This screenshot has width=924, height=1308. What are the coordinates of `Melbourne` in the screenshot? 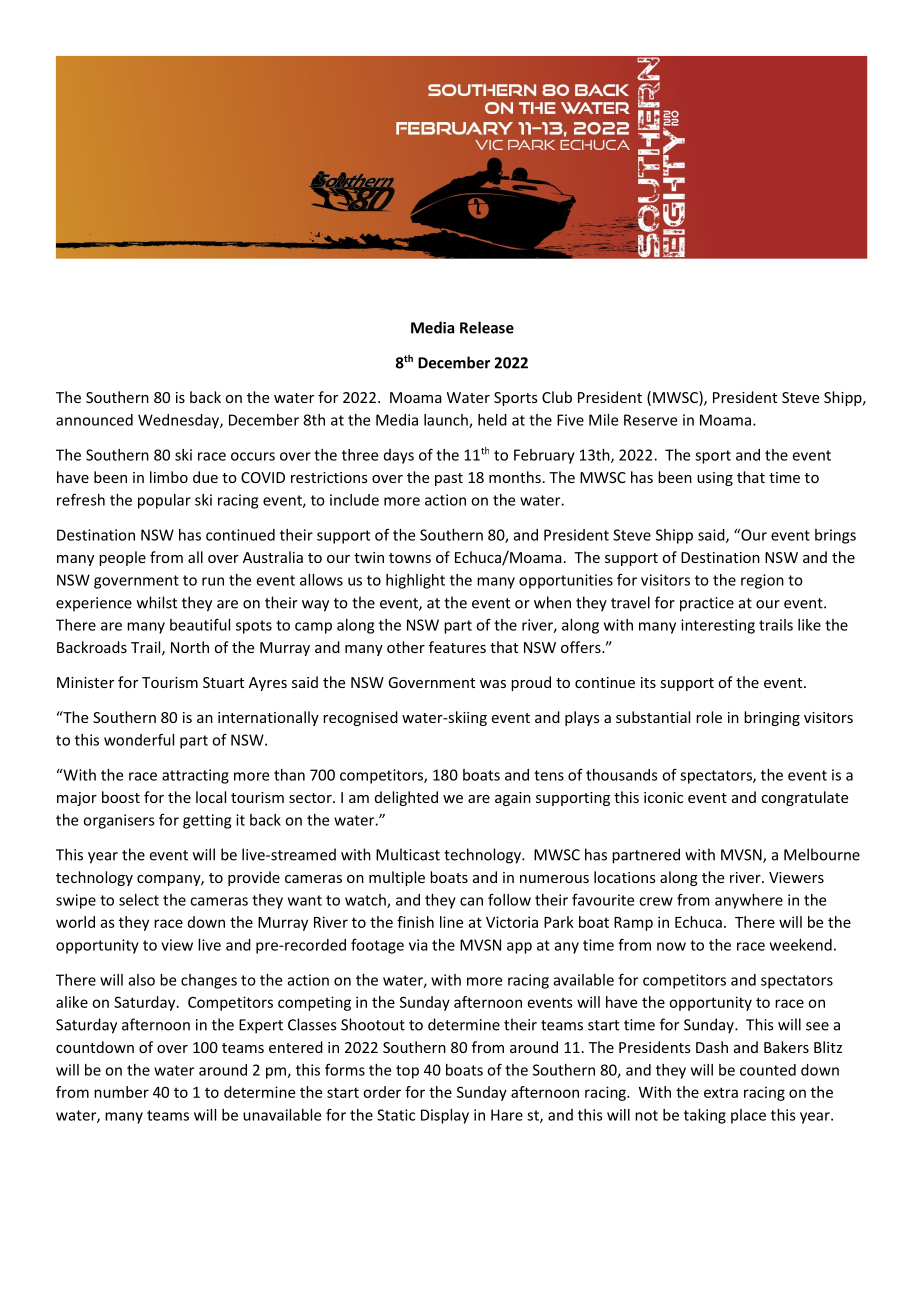 It's located at (822, 854).
